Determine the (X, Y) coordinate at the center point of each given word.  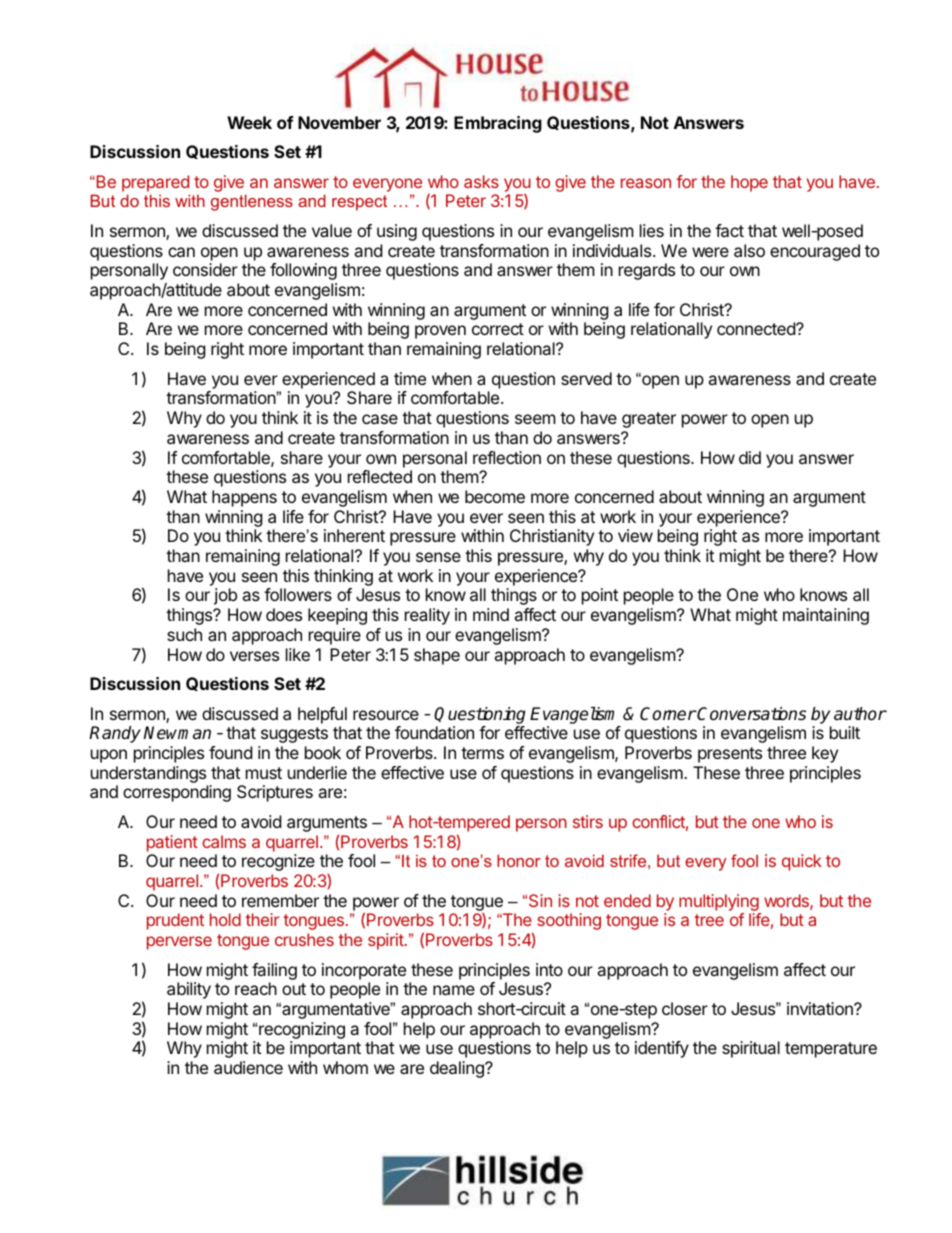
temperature (831, 1050)
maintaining (826, 616)
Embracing (498, 124)
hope (749, 183)
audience (248, 1067)
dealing (458, 1069)
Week (249, 122)
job (225, 596)
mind (491, 614)
